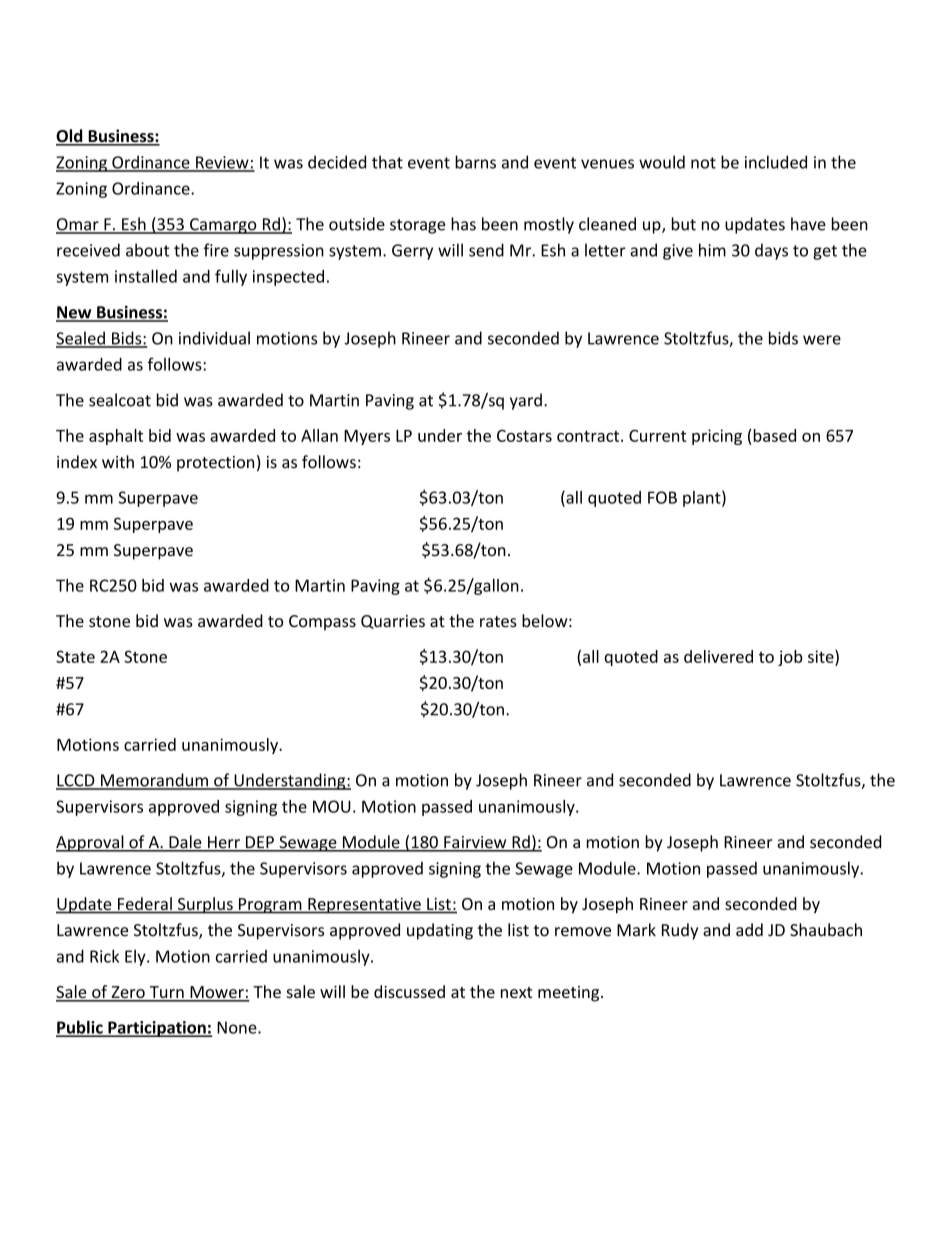 This page has width=952, height=1233. Describe the element at coordinates (498, 622) in the page. I see `rates` at that location.
